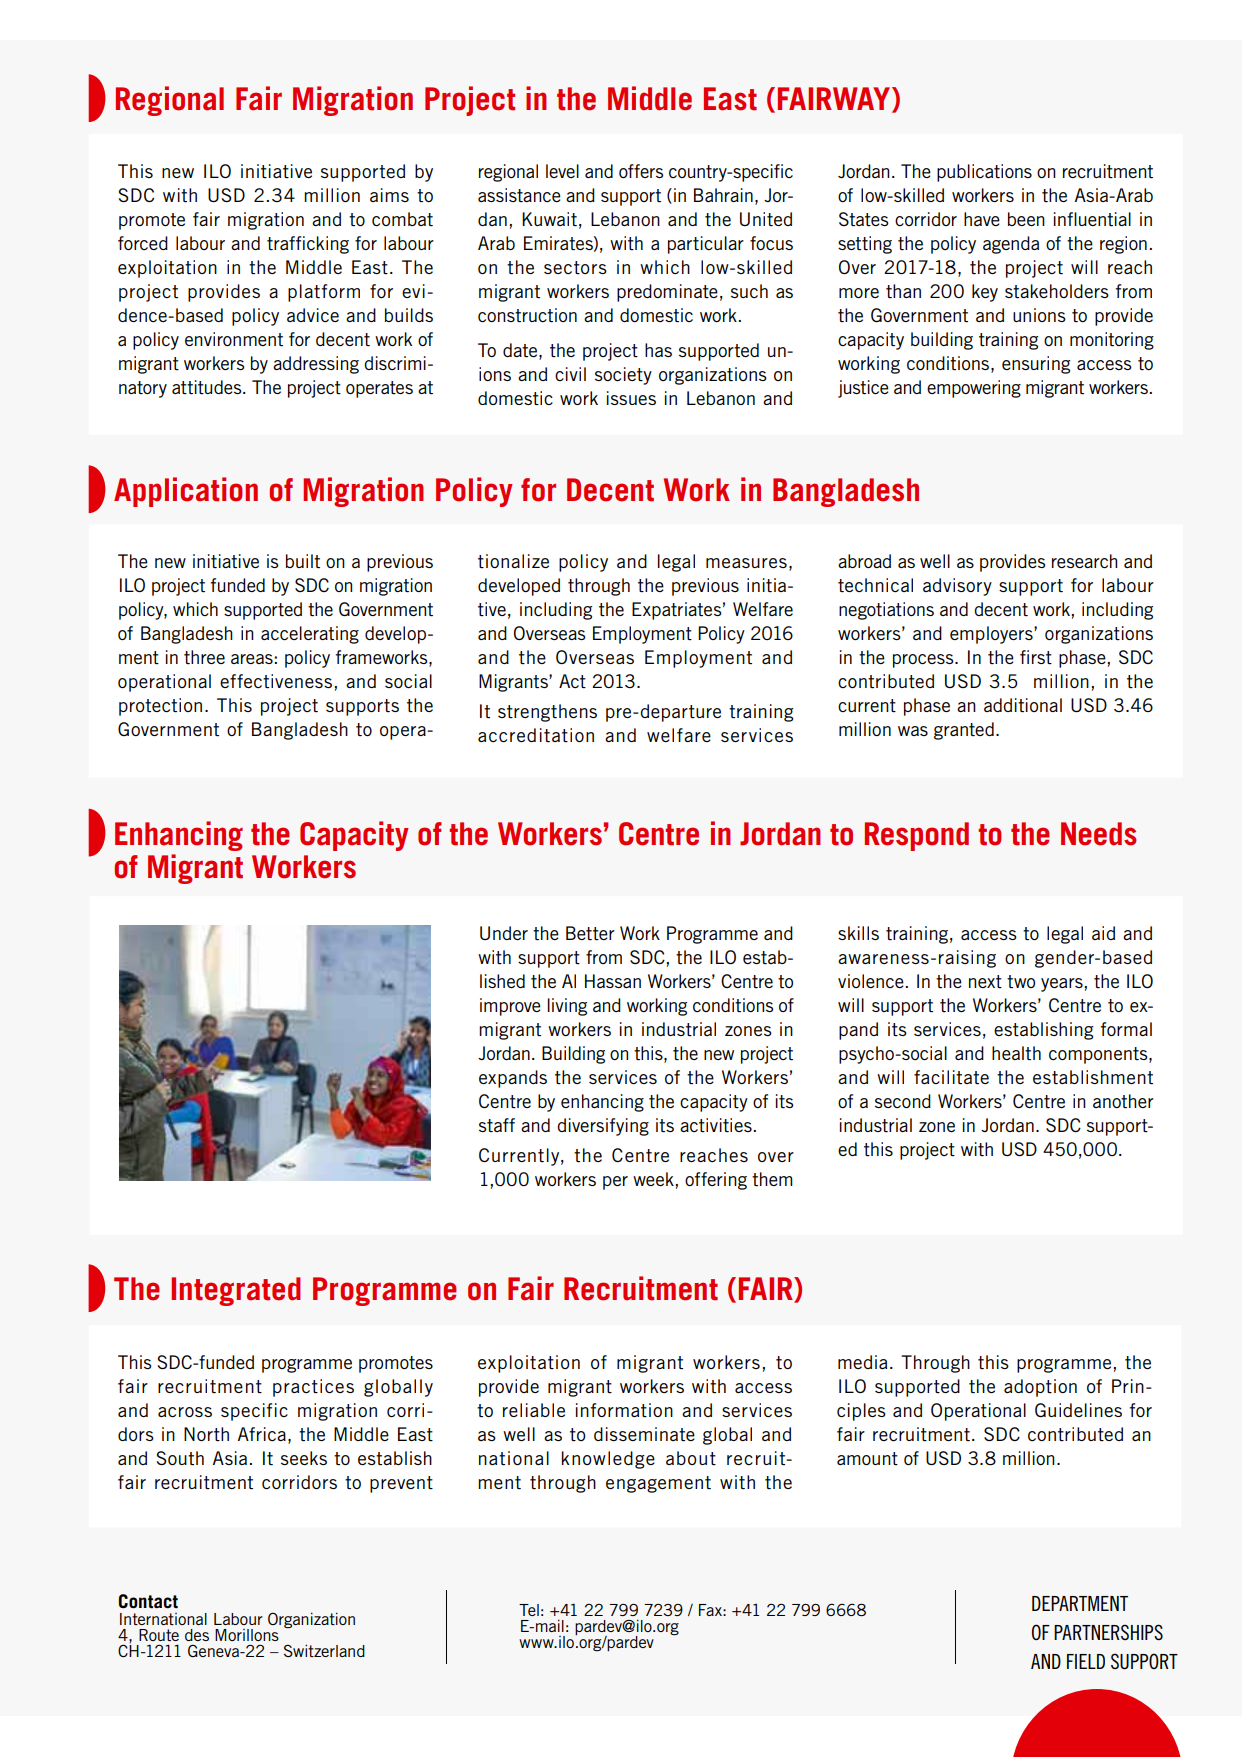  What do you see at coordinates (951, 1077) in the screenshot?
I see `facilitate` at bounding box center [951, 1077].
